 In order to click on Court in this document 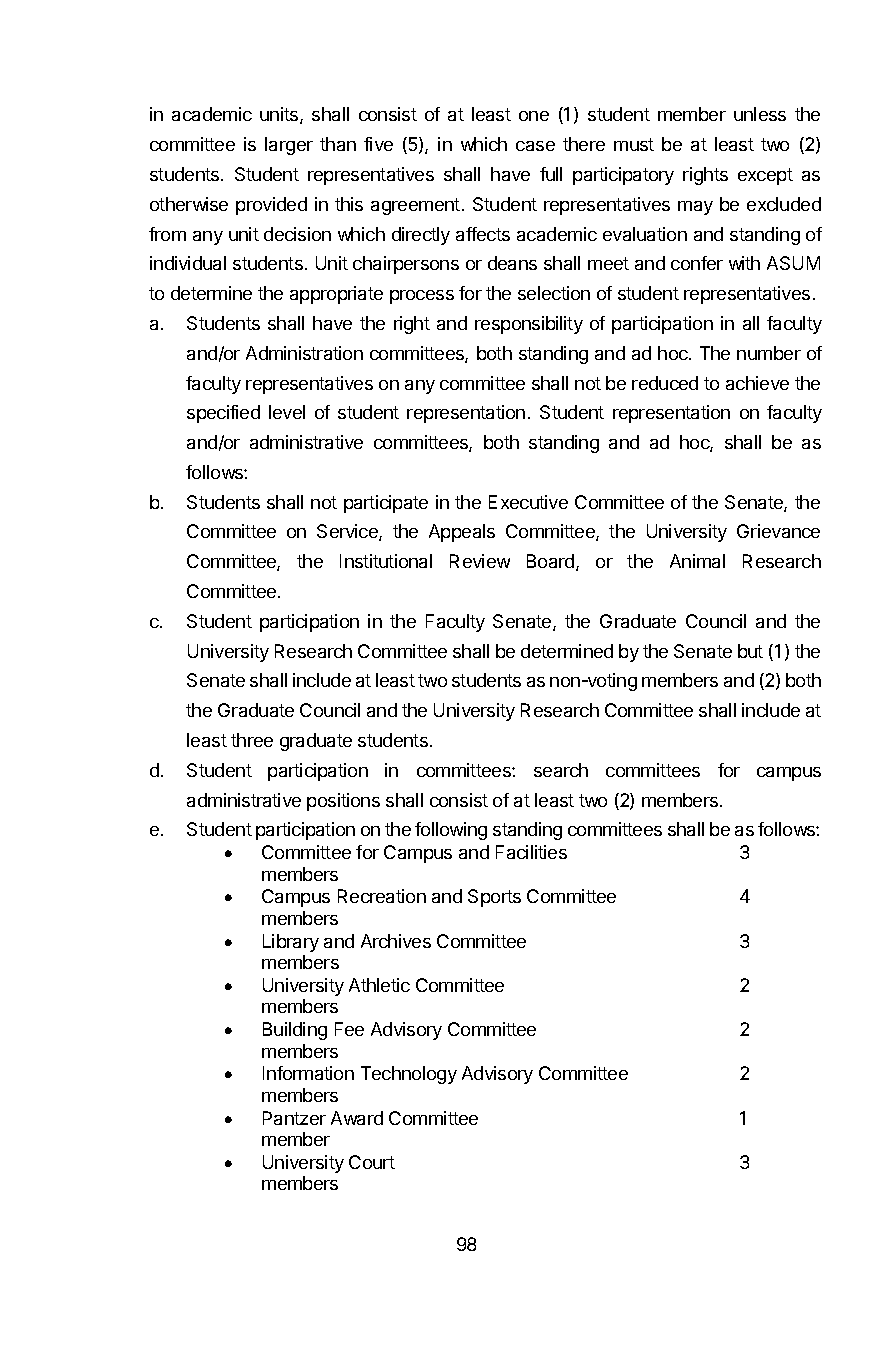, I will do `click(372, 1162)`.
